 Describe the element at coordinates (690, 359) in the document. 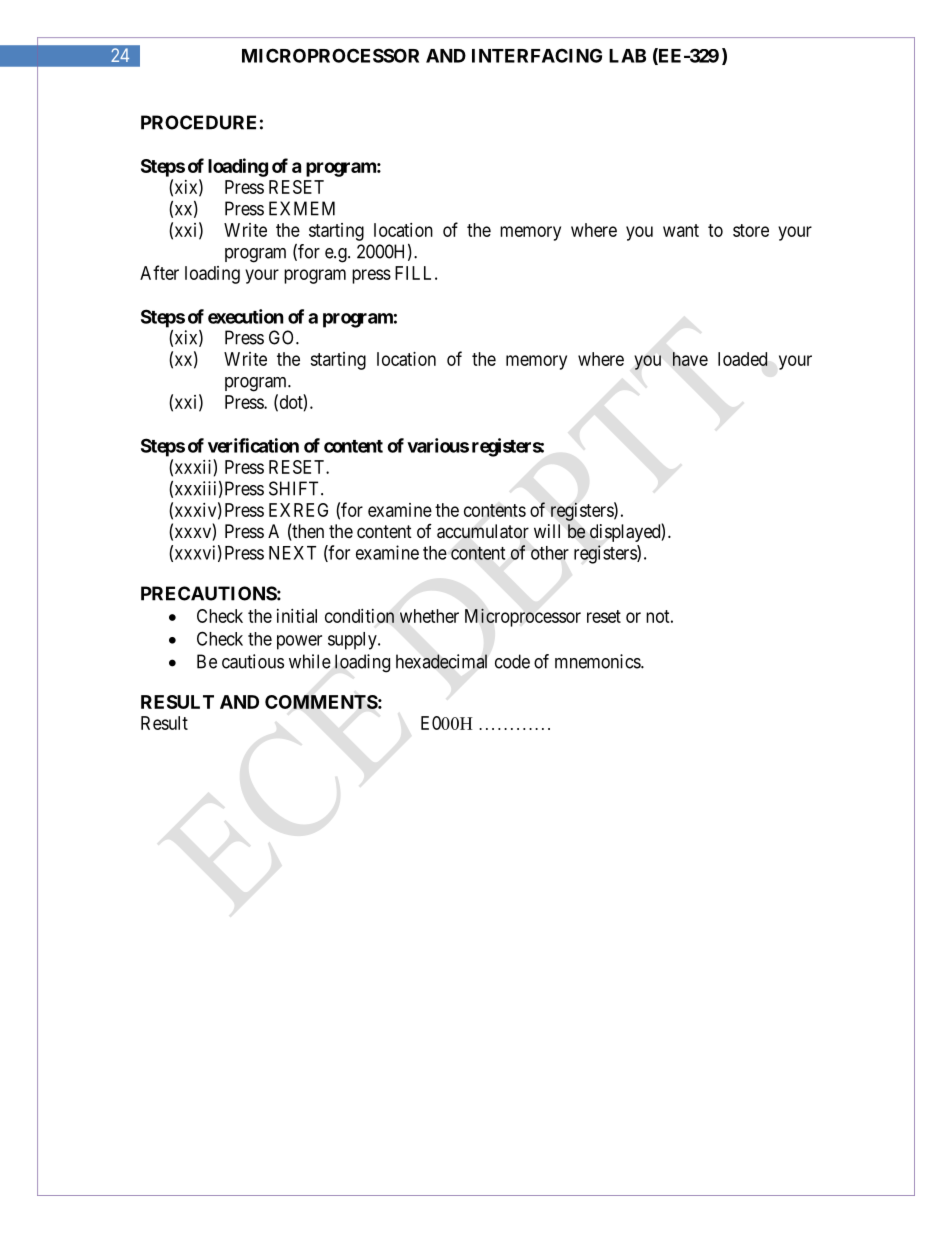

I see `have` at that location.
